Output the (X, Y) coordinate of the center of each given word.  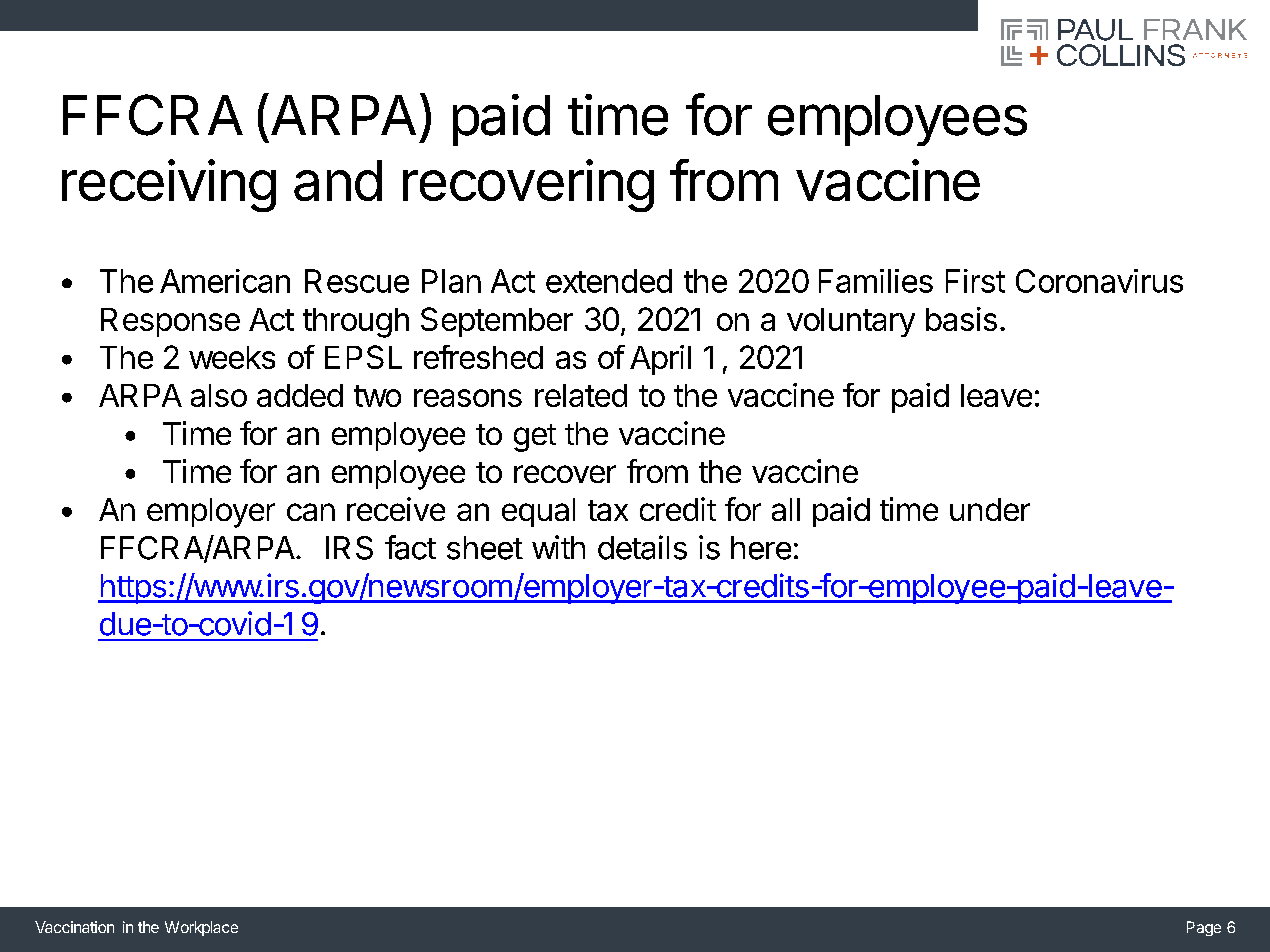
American (225, 281)
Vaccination (74, 927)
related (581, 395)
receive (396, 509)
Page (1204, 928)
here (761, 548)
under (990, 509)
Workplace (201, 928)
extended (609, 281)
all (786, 509)
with (558, 547)
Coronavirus (1099, 281)
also (219, 395)
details (642, 547)
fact (410, 547)
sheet (485, 548)
